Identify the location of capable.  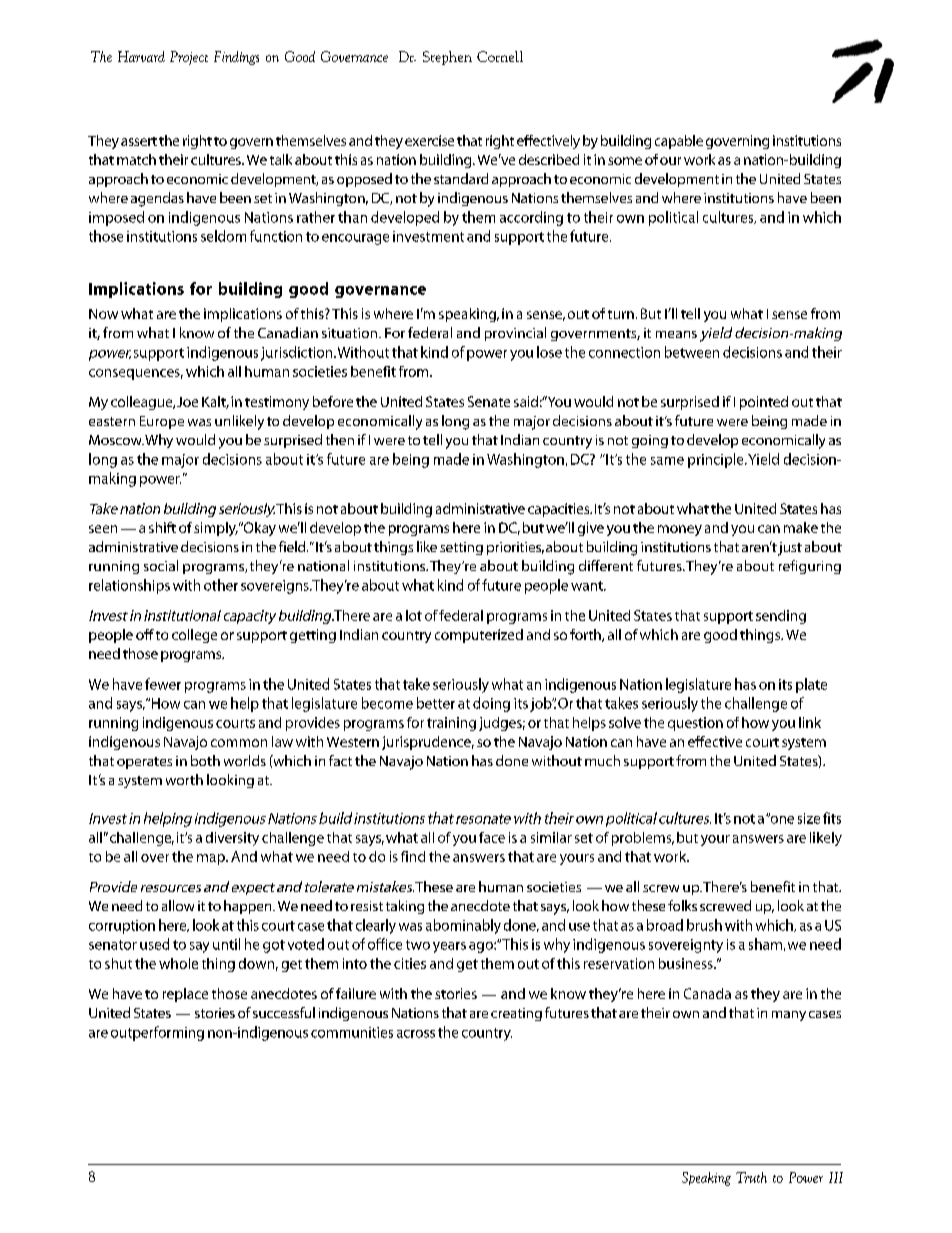
(679, 142).
